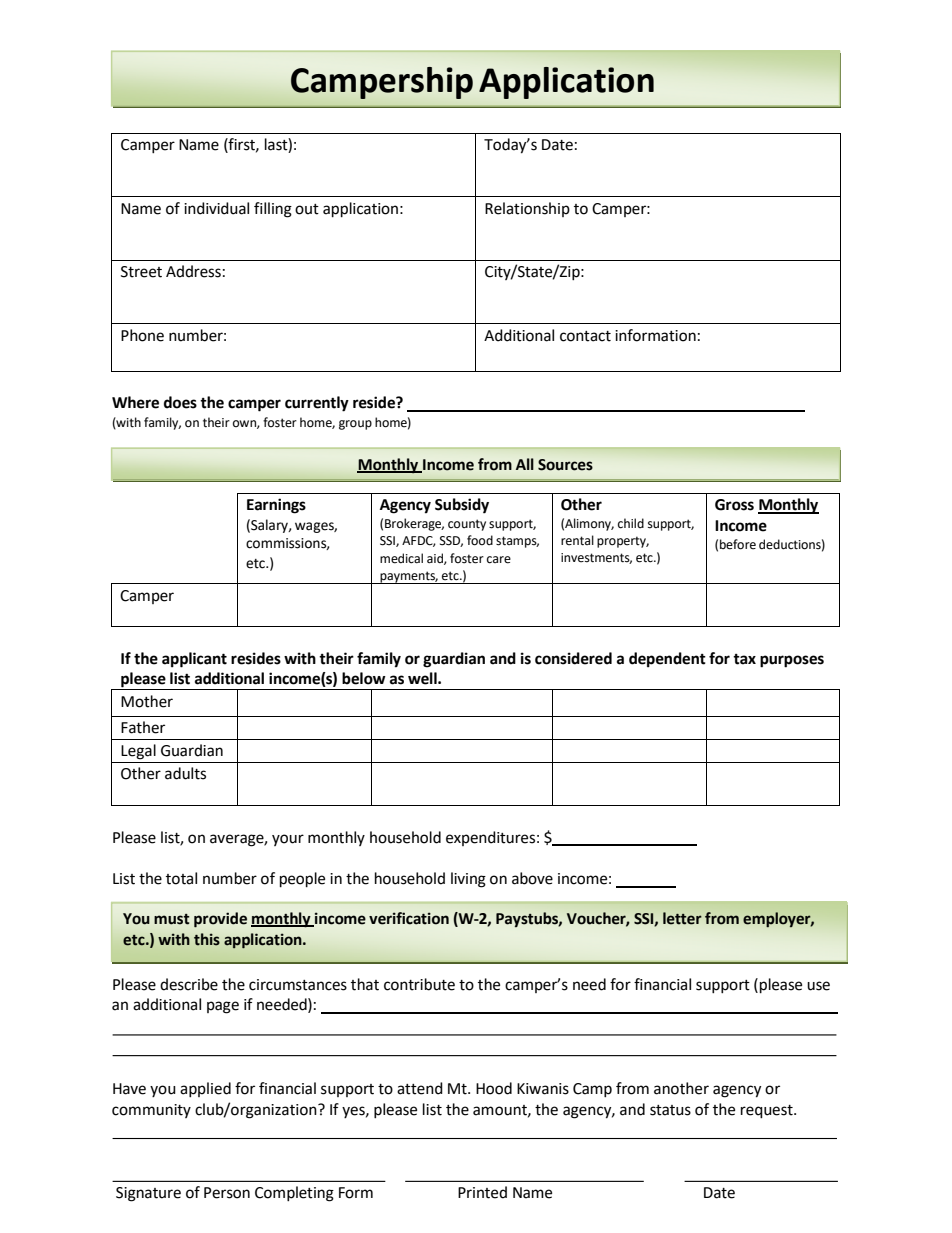  I want to click on letter, so click(682, 918).
